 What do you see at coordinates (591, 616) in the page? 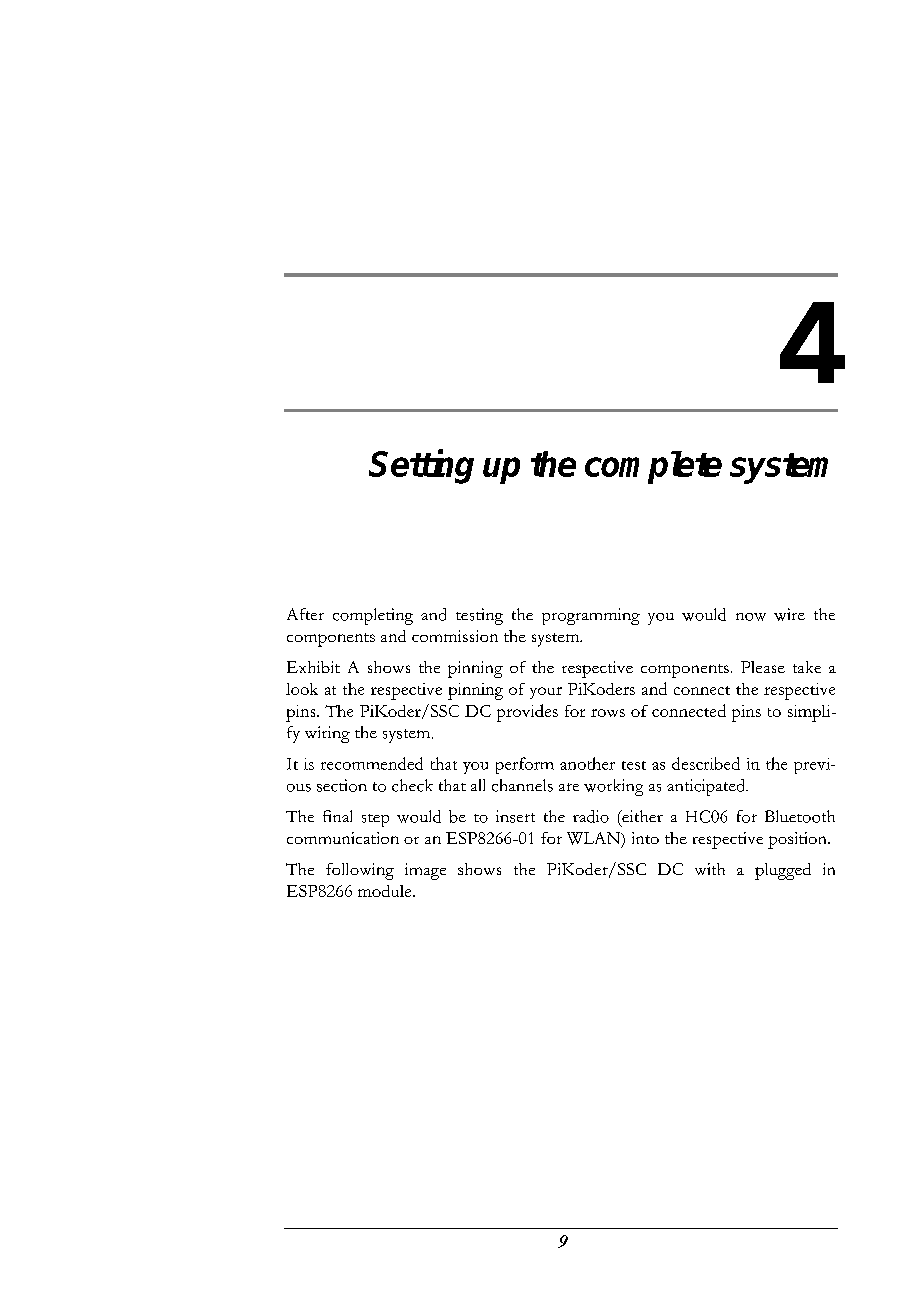
I see `programming` at bounding box center [591, 616].
